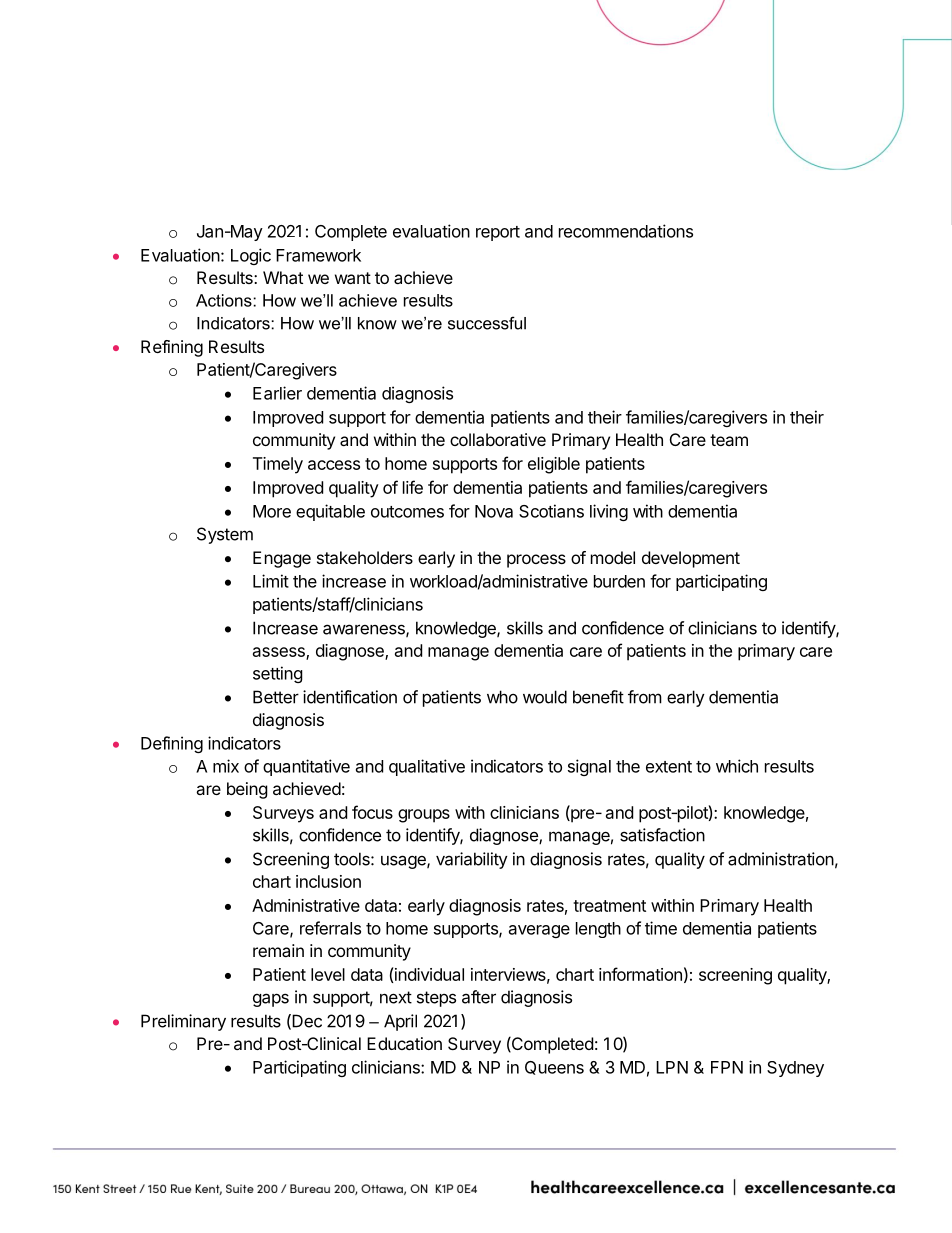  Describe the element at coordinates (251, 256) in the image. I see `Logic` at that location.
